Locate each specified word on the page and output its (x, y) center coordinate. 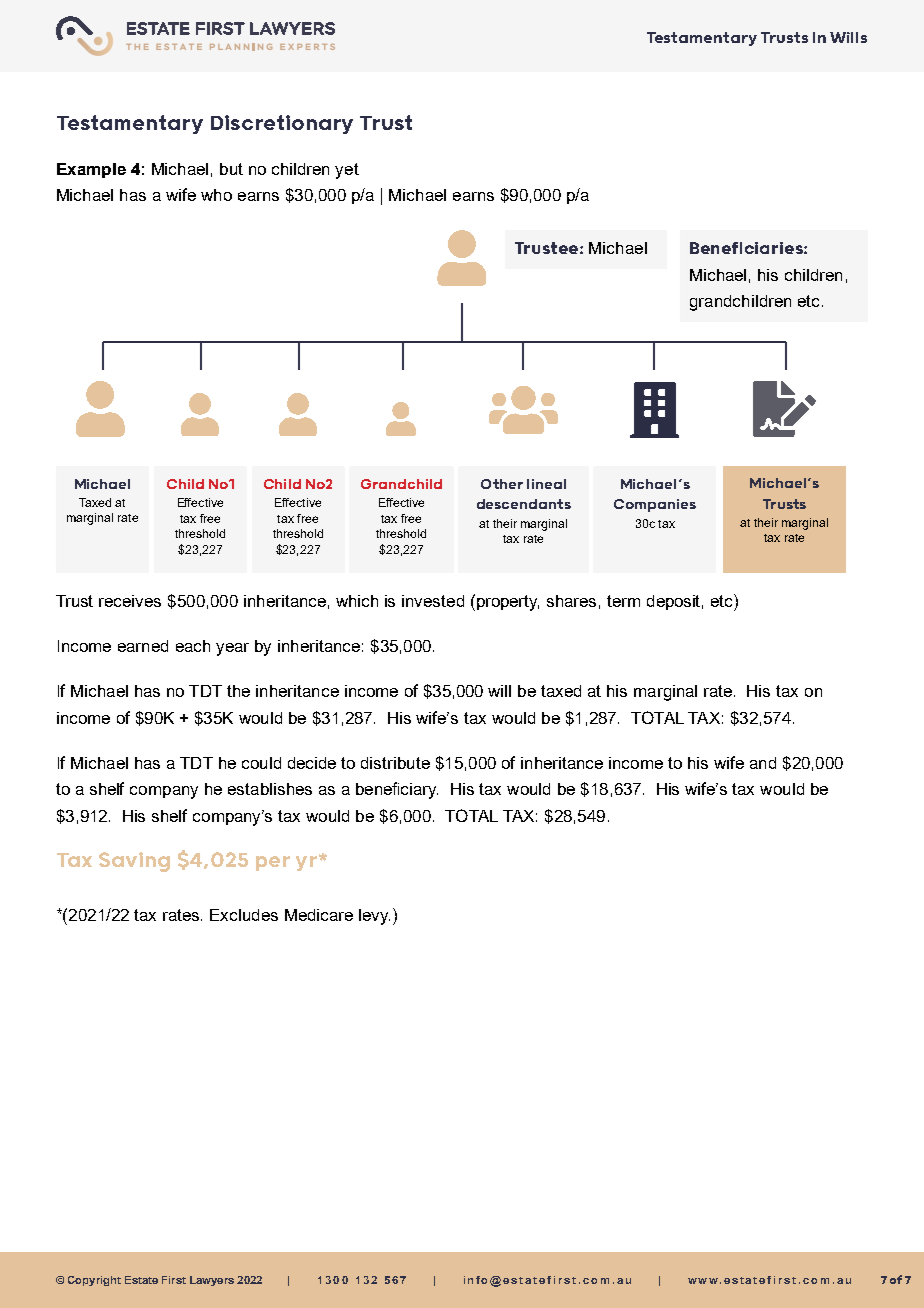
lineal (546, 484)
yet (347, 171)
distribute (395, 763)
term (623, 601)
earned (143, 646)
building (654, 410)
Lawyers (212, 1281)
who (216, 195)
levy (374, 917)
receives (130, 601)
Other (502, 484)
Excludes (244, 915)
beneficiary (397, 790)
